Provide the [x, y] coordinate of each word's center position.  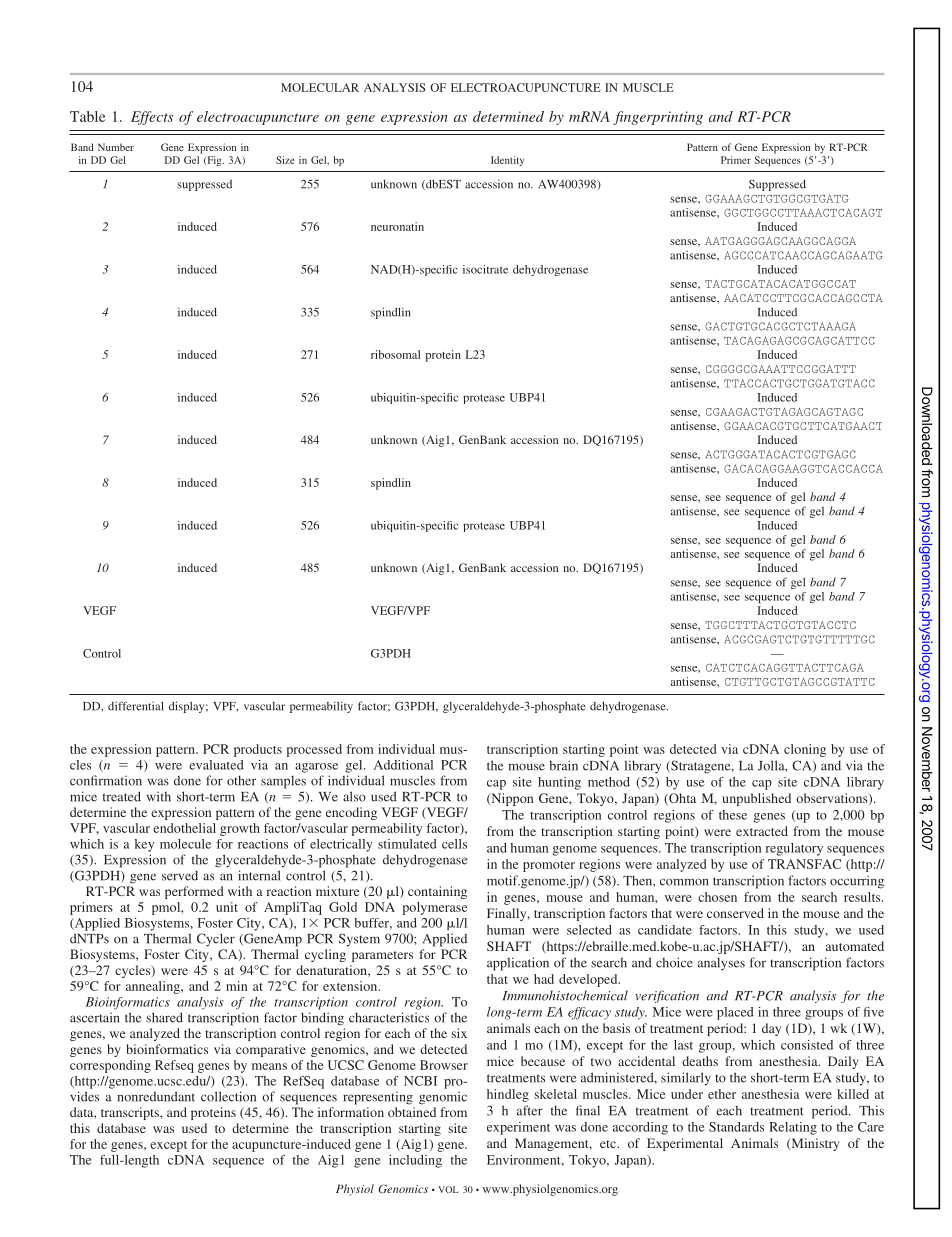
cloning [805, 750]
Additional [403, 765]
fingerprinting [658, 118]
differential [136, 706]
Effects [152, 118]
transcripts [131, 1113]
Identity [507, 161]
